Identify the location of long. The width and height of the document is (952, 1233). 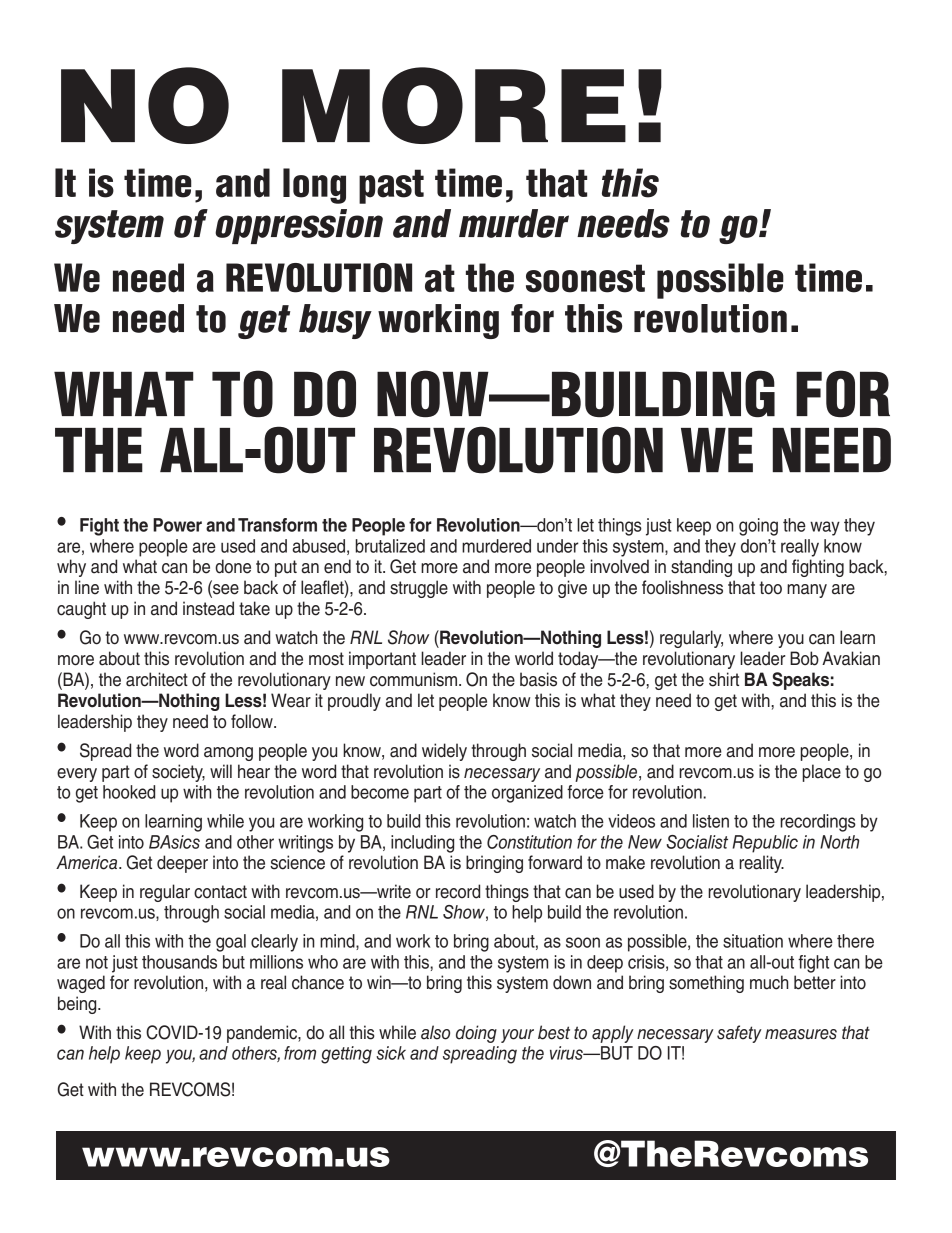
(314, 186).
